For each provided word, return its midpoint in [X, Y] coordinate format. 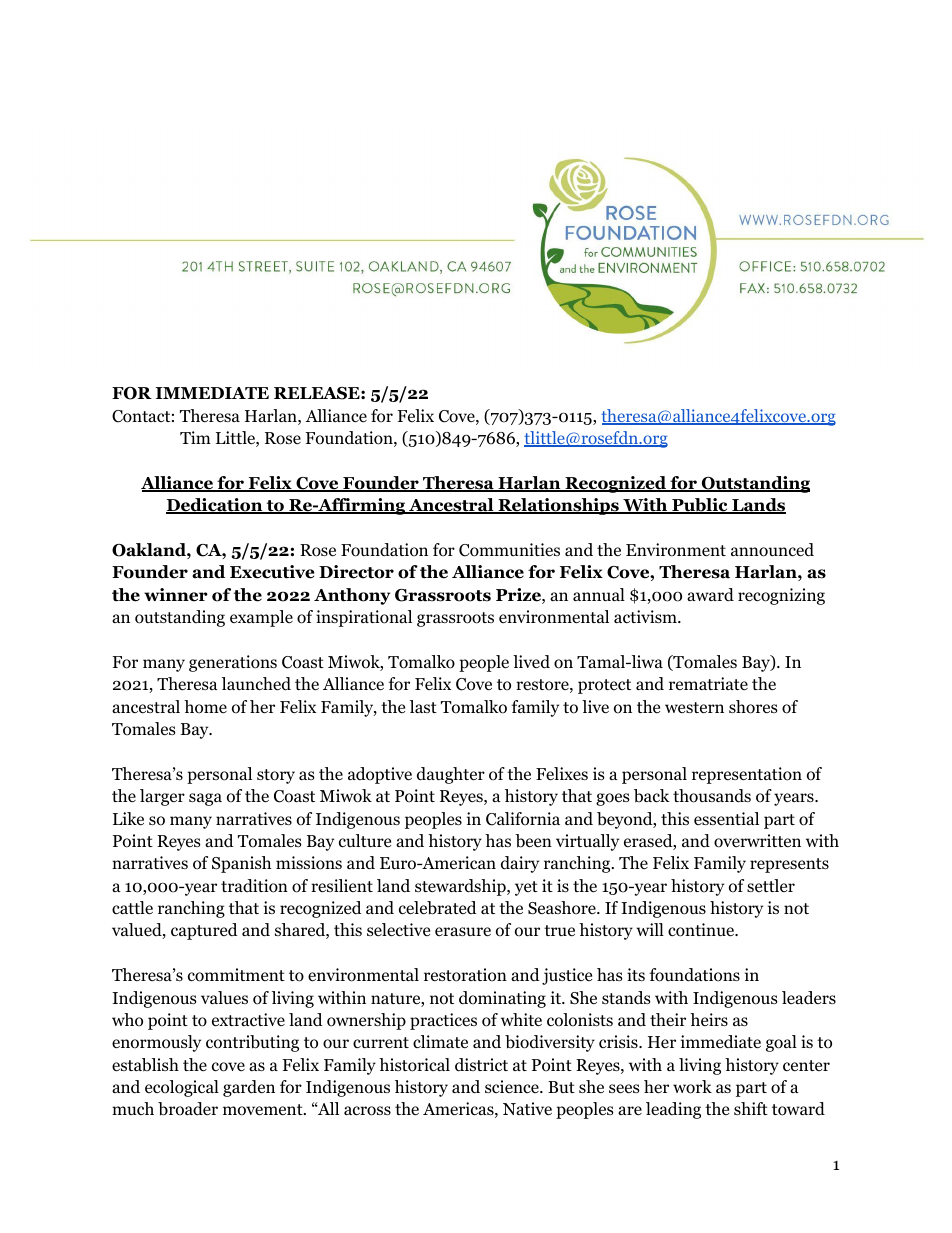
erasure [463, 932]
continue [702, 930]
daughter [451, 775]
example [261, 618]
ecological [182, 1088]
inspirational [364, 618]
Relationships [558, 506]
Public [700, 506]
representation [747, 775]
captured [204, 931]
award [710, 595]
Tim [195, 437]
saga [205, 799]
